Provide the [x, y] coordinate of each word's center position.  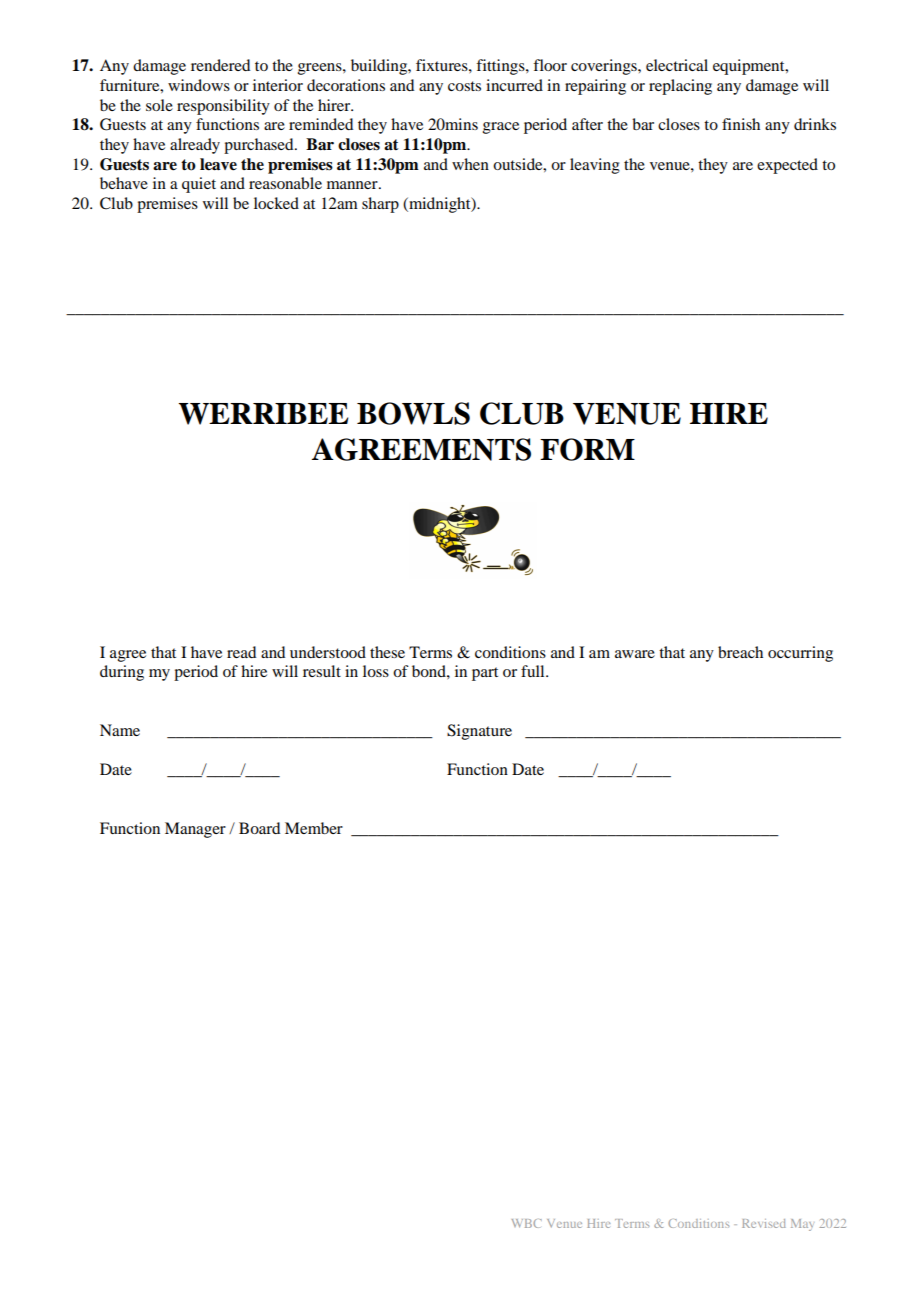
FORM [587, 449]
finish [741, 124]
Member [314, 828]
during [122, 673]
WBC [527, 1223]
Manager [195, 830]
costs [464, 86]
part [485, 674]
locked [276, 203]
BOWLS [413, 413]
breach [740, 652]
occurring [800, 654]
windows [199, 85]
